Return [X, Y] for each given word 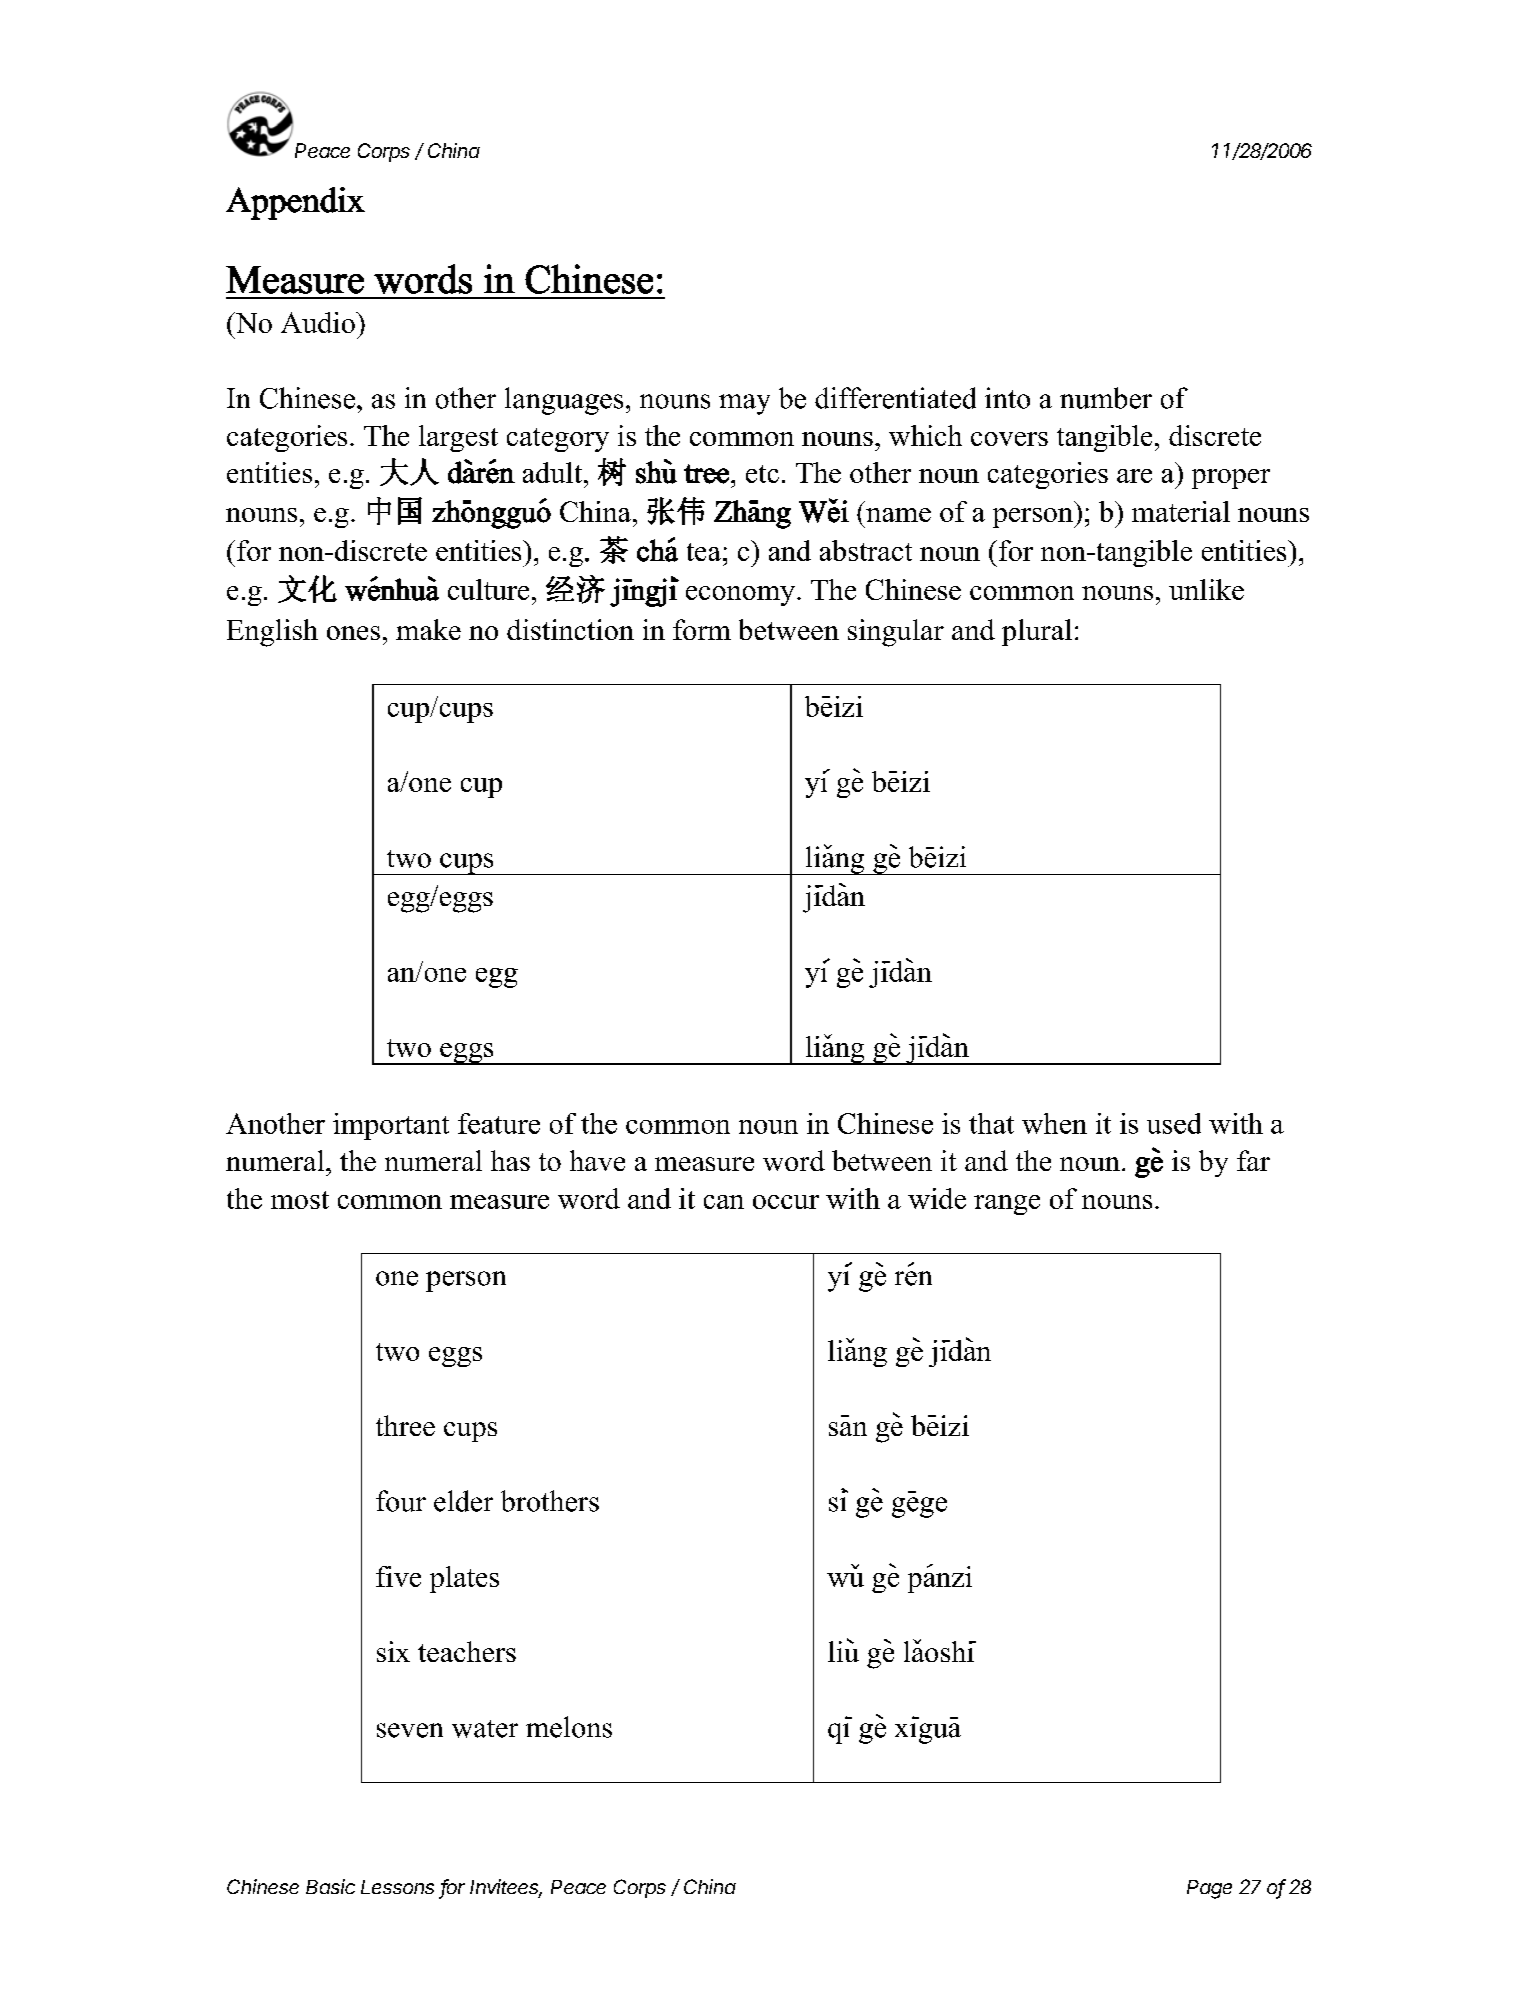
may [744, 404]
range [1007, 1205]
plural [1037, 632]
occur [786, 1202]
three [405, 1425]
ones [353, 633]
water [485, 1729]
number [1106, 398]
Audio [319, 322]
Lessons [397, 1887]
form [702, 629]
